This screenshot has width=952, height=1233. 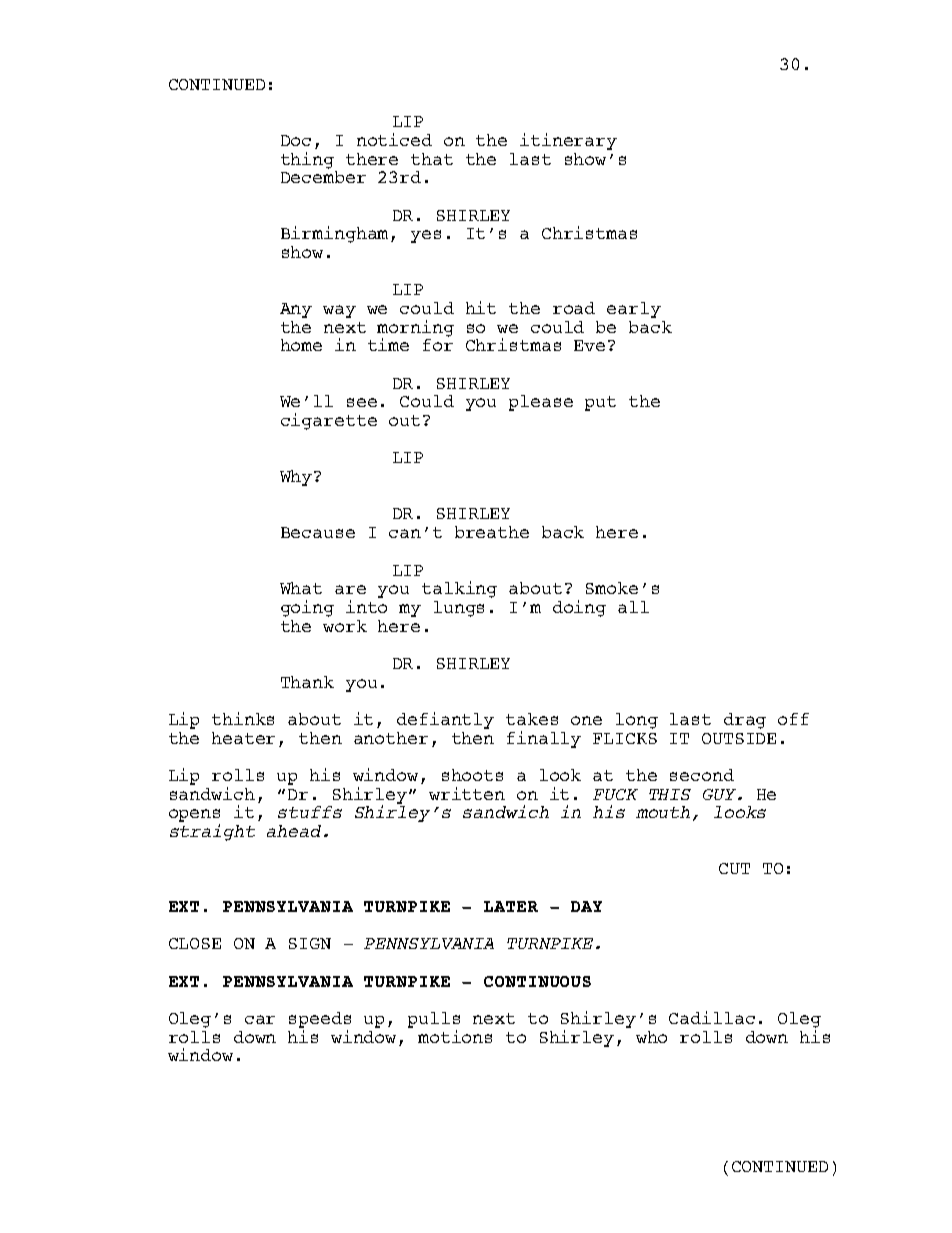 I want to click on talking, so click(x=459, y=589).
